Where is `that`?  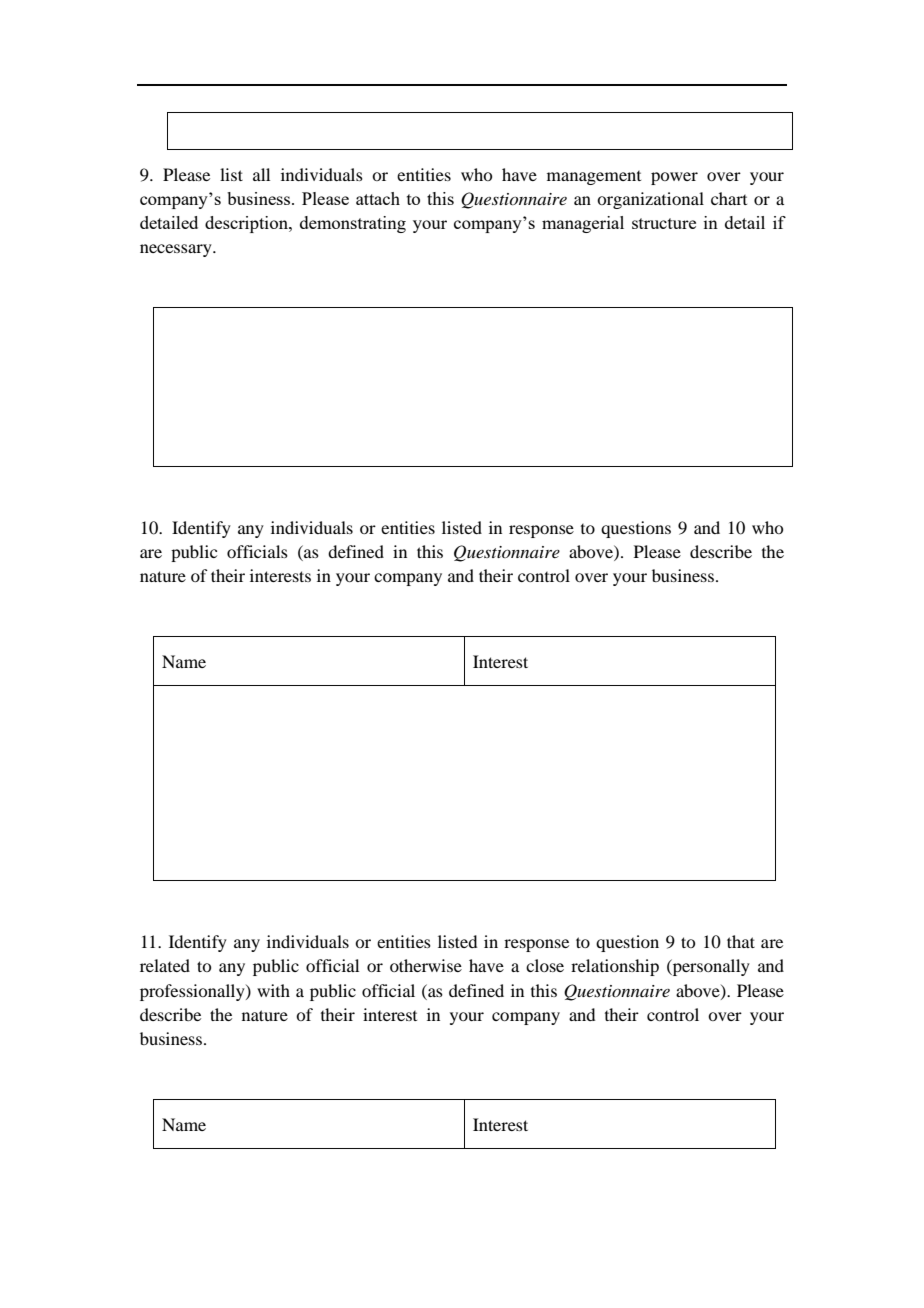 that is located at coordinates (741, 941).
